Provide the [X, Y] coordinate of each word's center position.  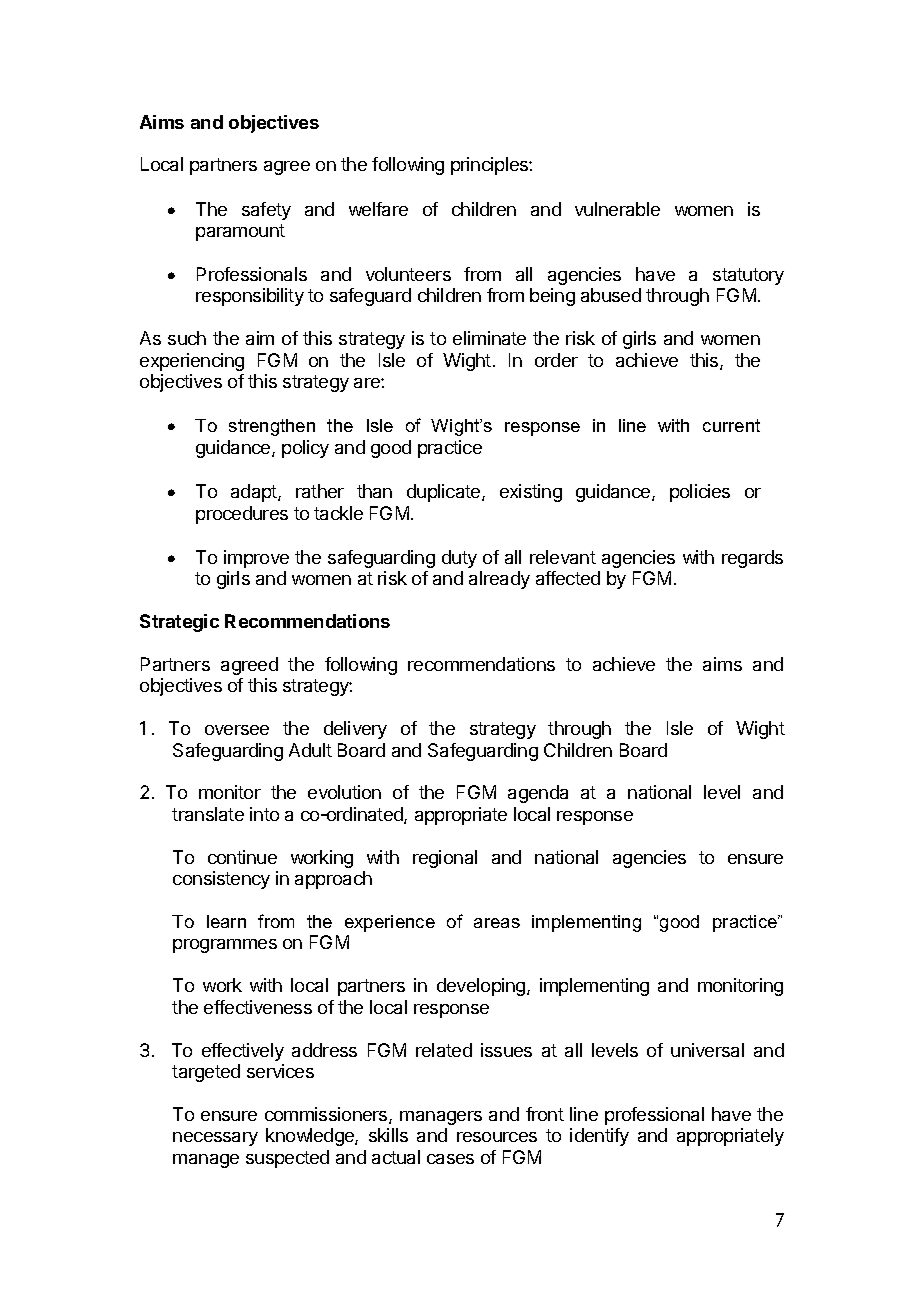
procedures [242, 515]
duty [459, 559]
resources [497, 1137]
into [264, 814]
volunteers [408, 274]
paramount [240, 232]
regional [445, 859]
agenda [538, 794]
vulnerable [617, 209]
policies [700, 493]
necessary [215, 1139]
